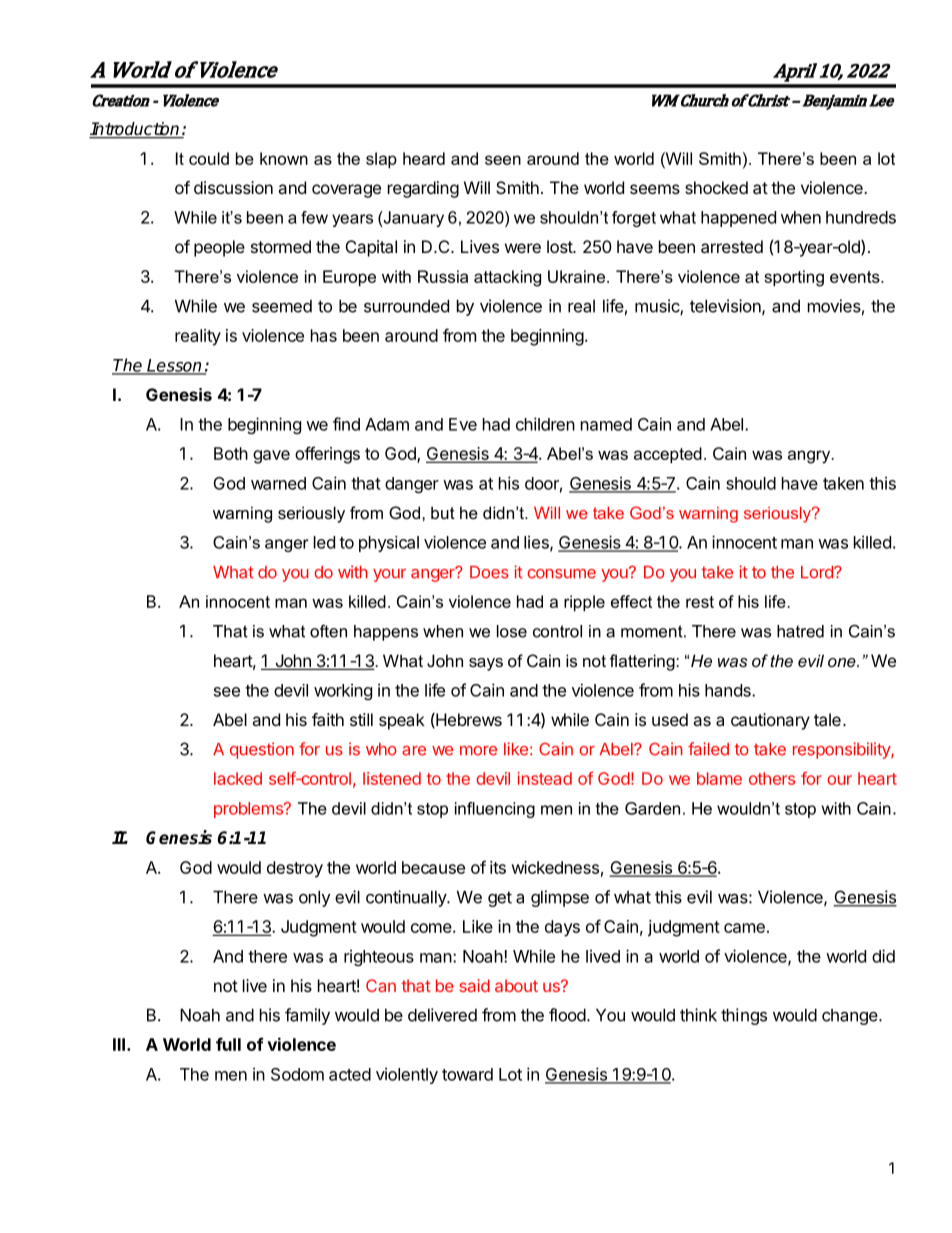 The width and height of the document is (952, 1233). I want to click on shocked, so click(716, 187).
